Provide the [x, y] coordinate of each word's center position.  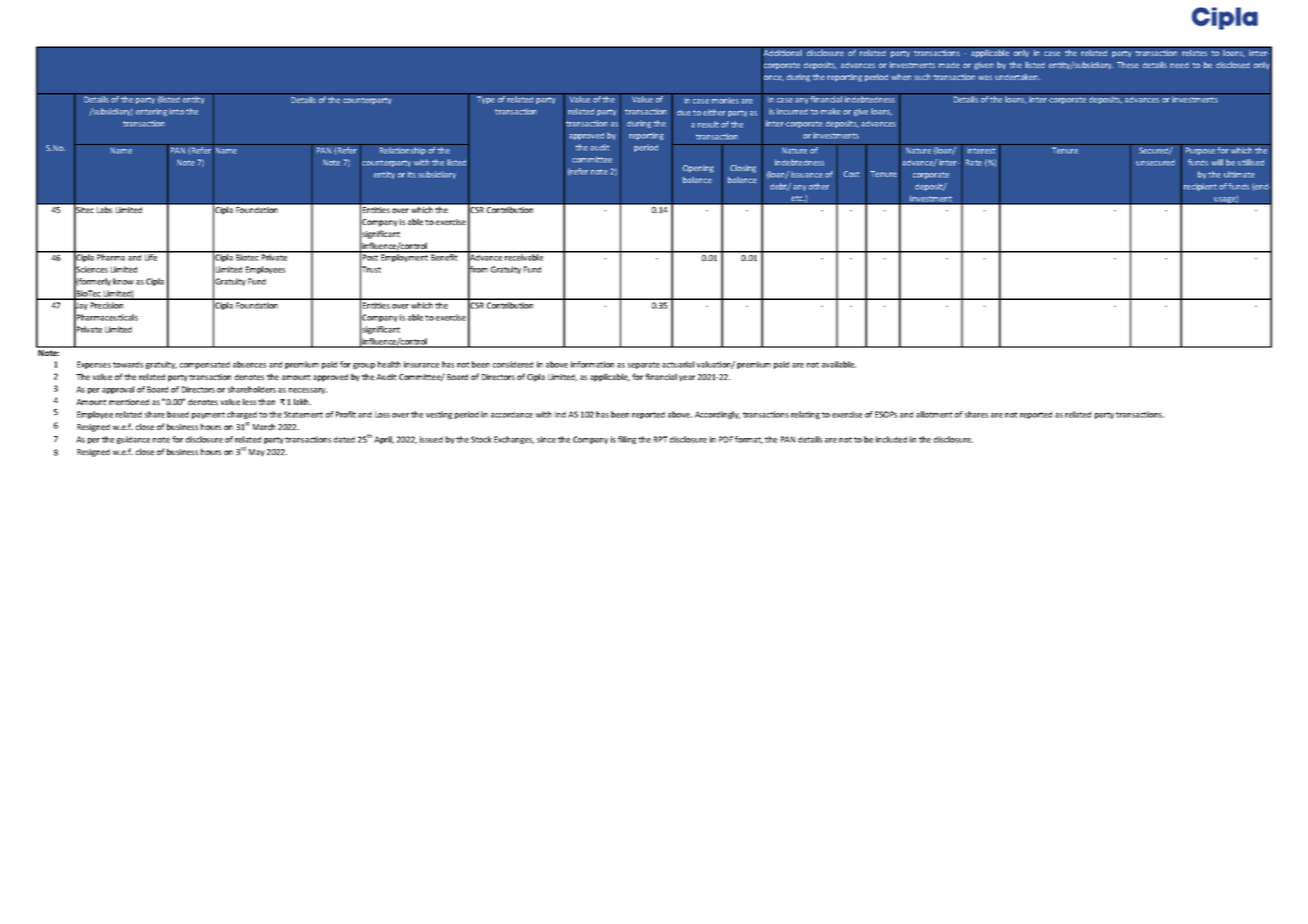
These [1128, 65]
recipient [1200, 187]
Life [151, 256]
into [176, 111]
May [257, 453]
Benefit [444, 256]
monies [725, 100]
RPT [661, 439]
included [891, 439]
